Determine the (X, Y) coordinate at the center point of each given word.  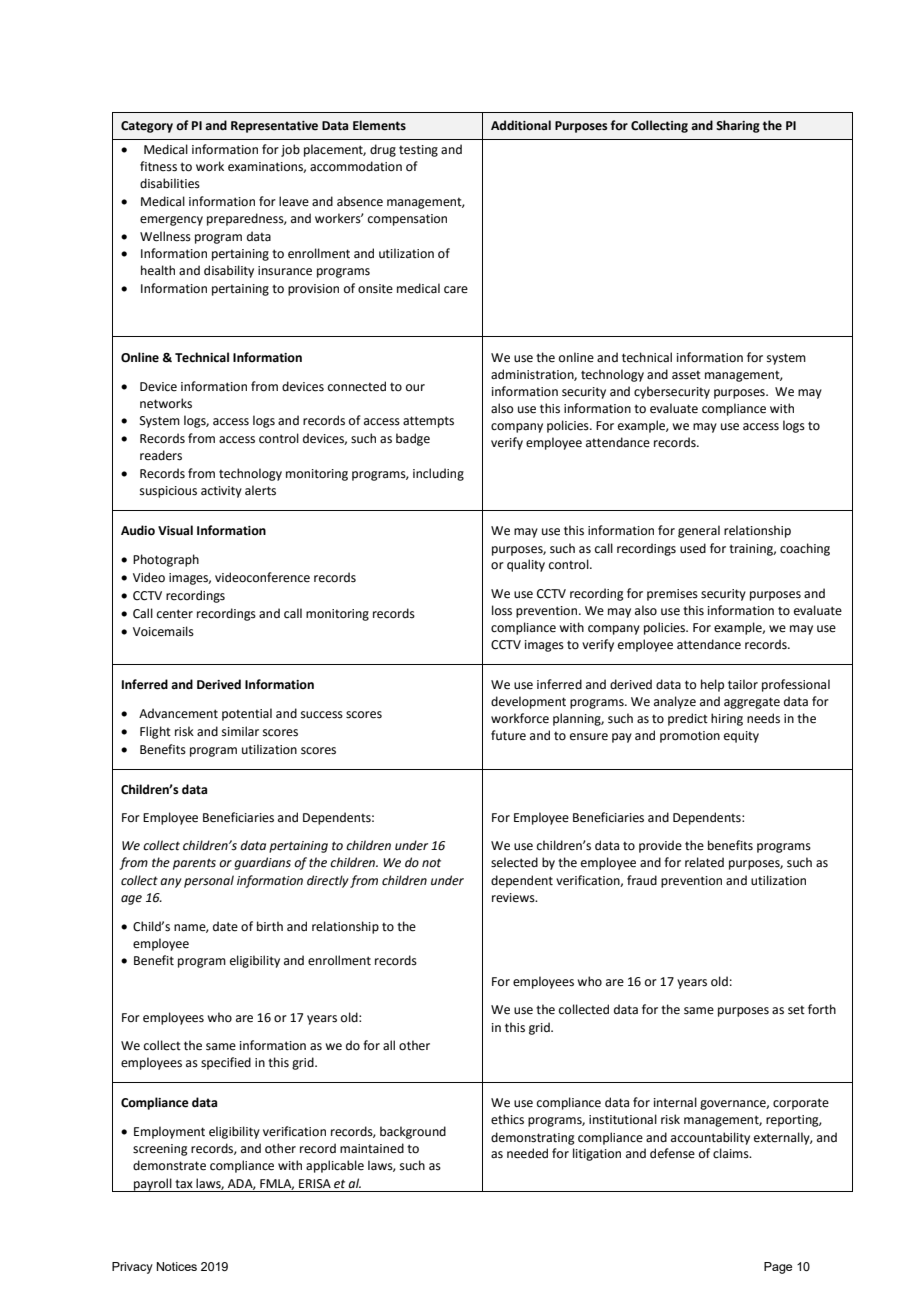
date (225, 926)
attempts (428, 422)
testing (418, 151)
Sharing (738, 126)
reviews (514, 898)
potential (247, 714)
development (528, 702)
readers (161, 455)
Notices (177, 1266)
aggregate (752, 703)
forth (822, 1009)
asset (686, 375)
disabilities (170, 183)
